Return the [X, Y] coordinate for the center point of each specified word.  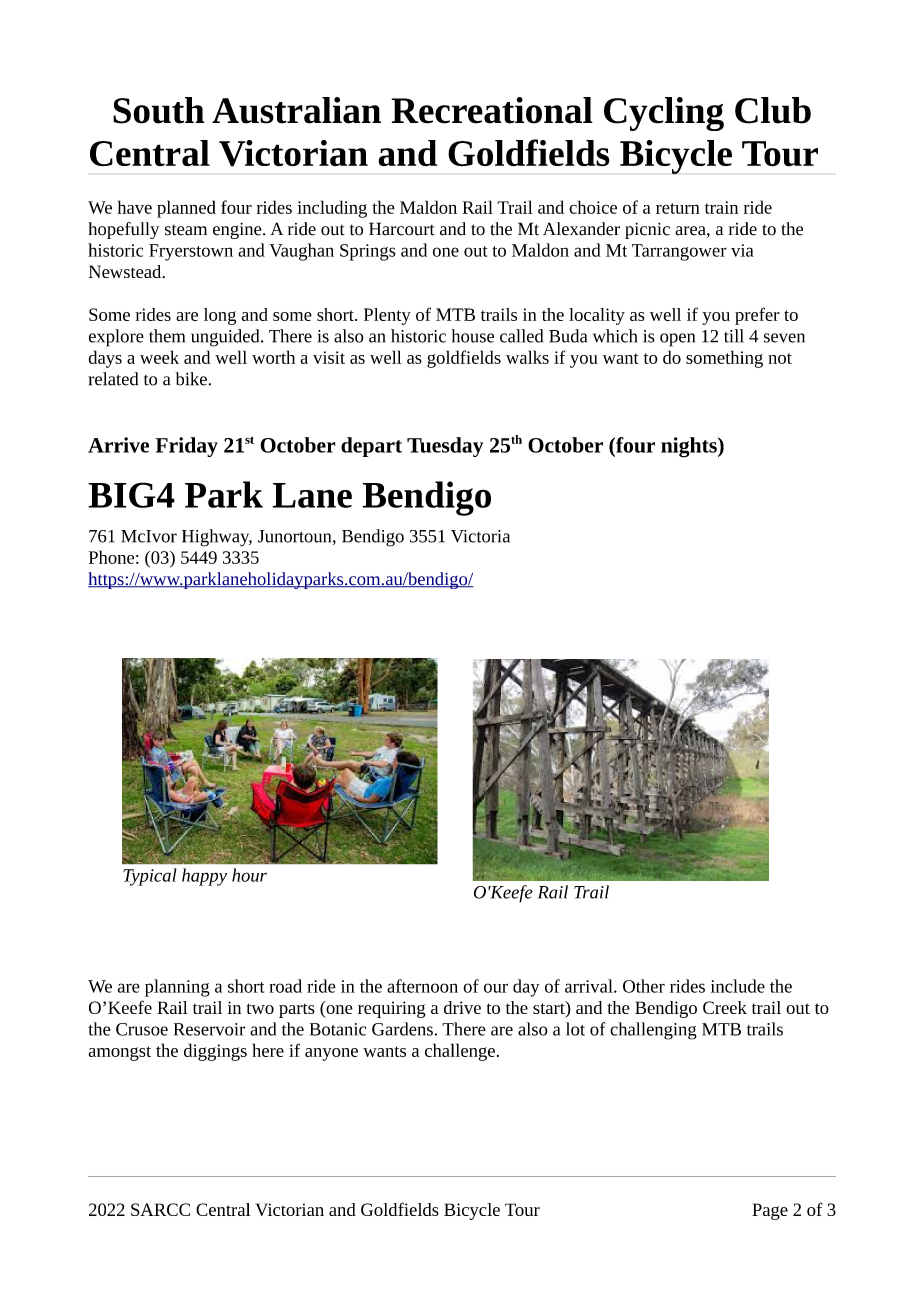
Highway [217, 538]
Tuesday [445, 447]
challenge [460, 1052]
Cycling [664, 114]
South [159, 110]
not [780, 358]
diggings [215, 1052]
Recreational [492, 110]
